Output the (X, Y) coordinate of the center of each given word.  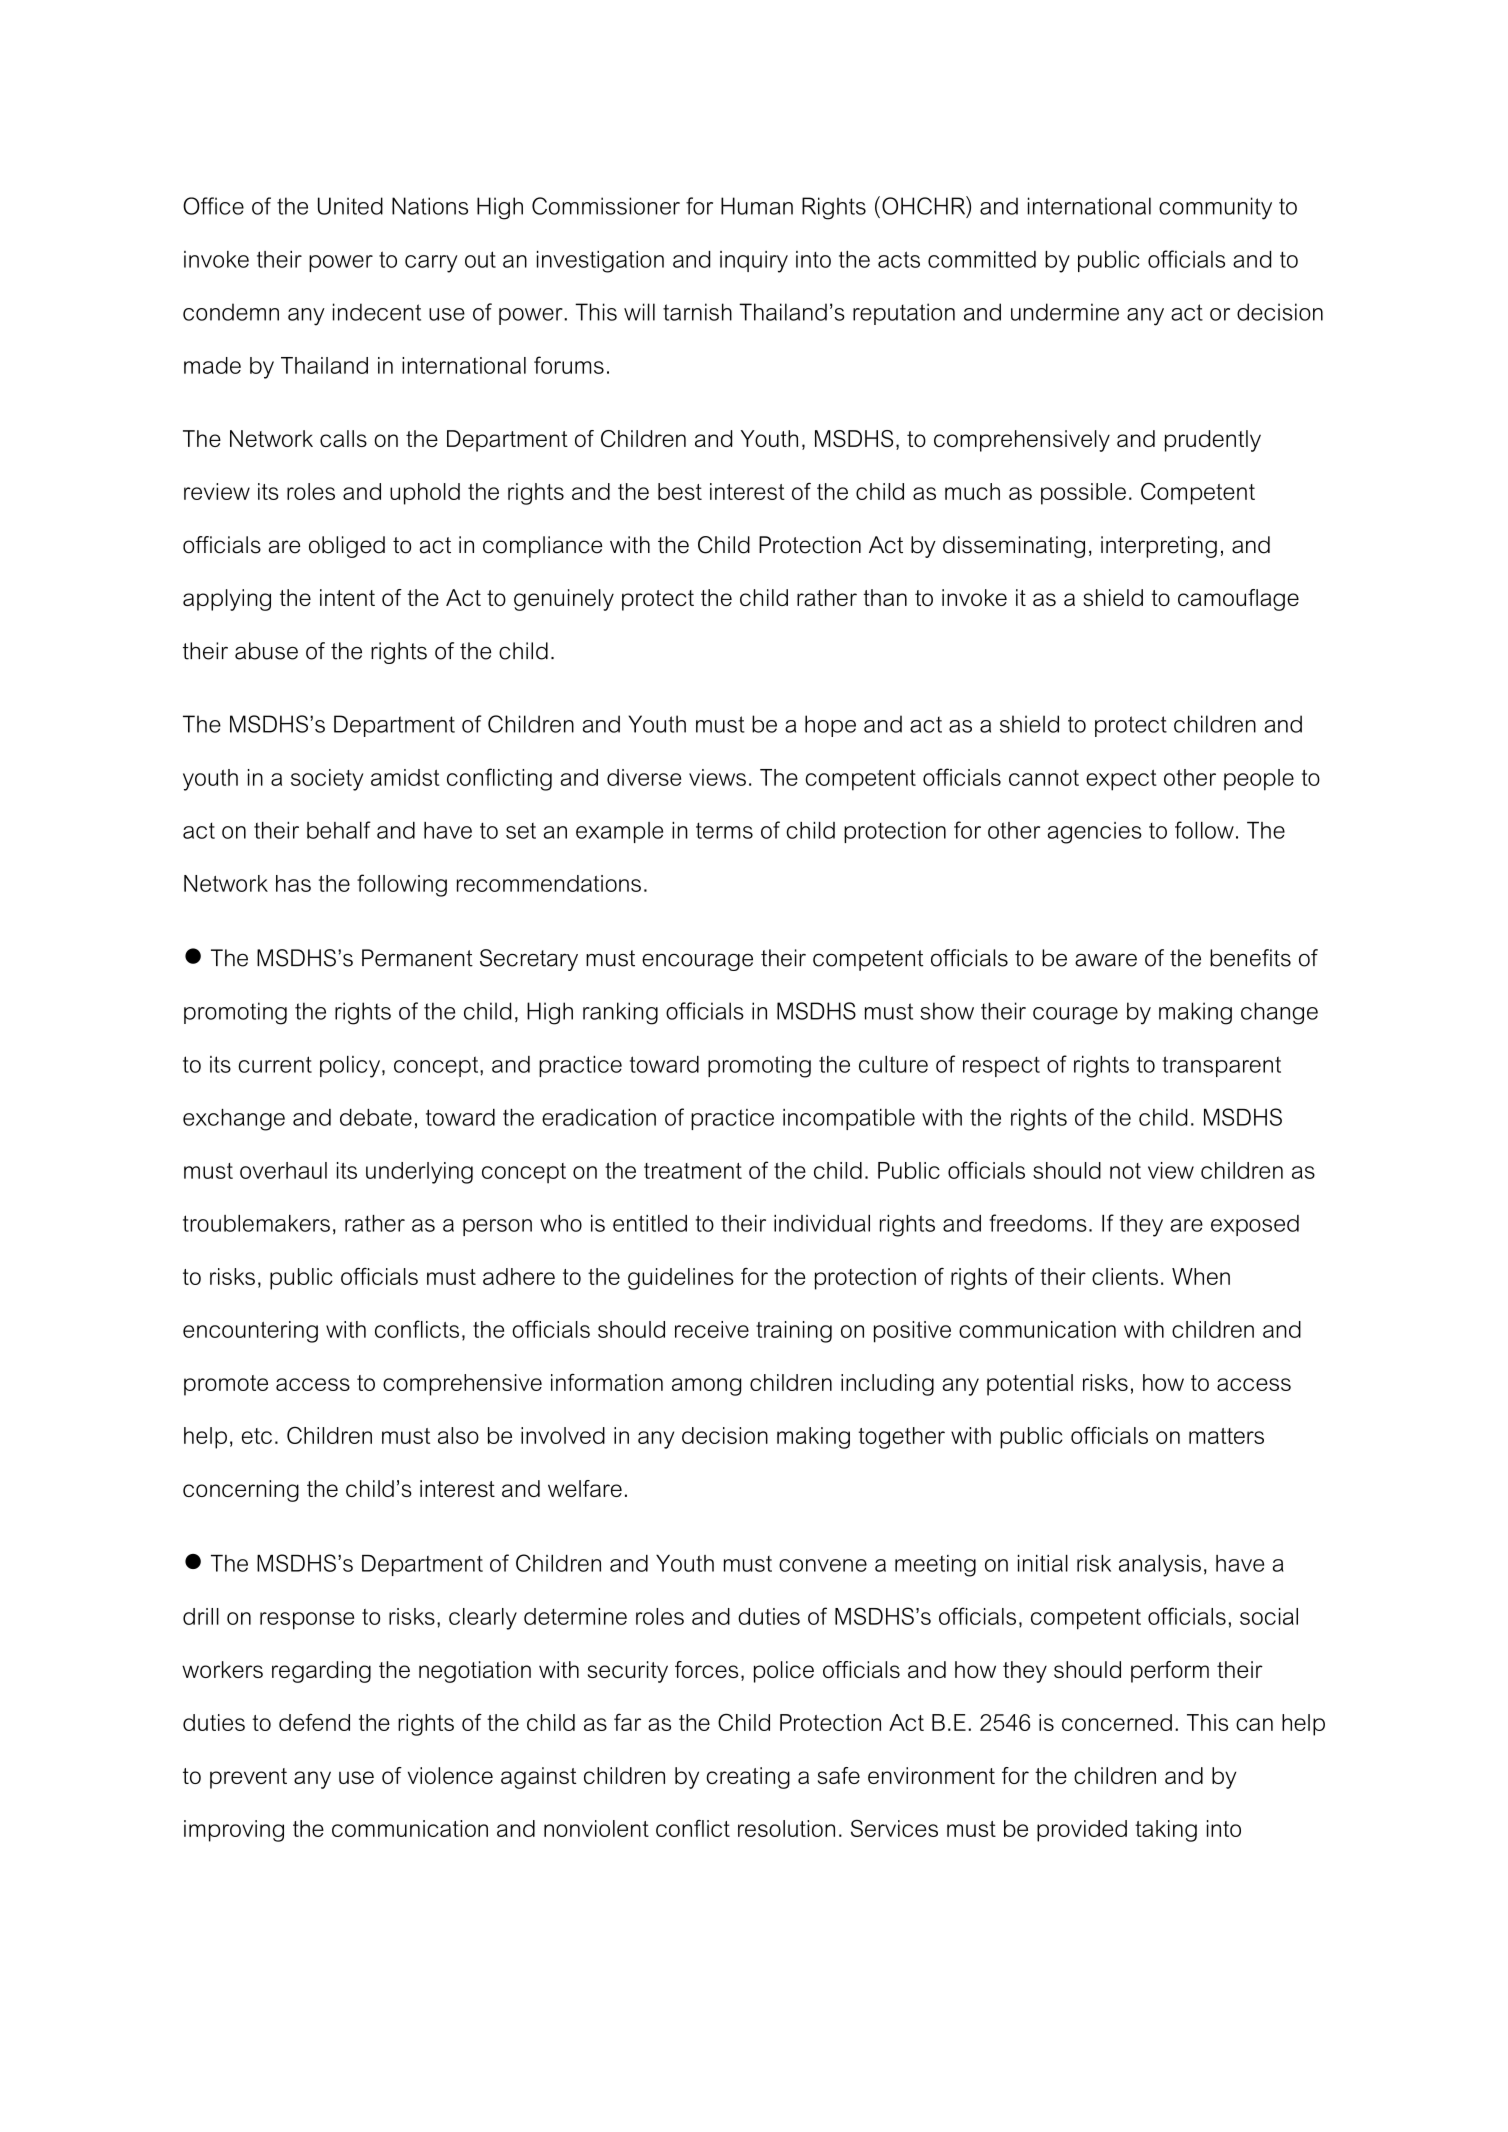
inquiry (754, 262)
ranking (620, 1013)
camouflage (1238, 600)
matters (1226, 1436)
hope (830, 726)
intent (347, 597)
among (706, 1387)
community (1215, 208)
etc (257, 1436)
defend (314, 1722)
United (350, 206)
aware (1106, 960)
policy (351, 1067)
